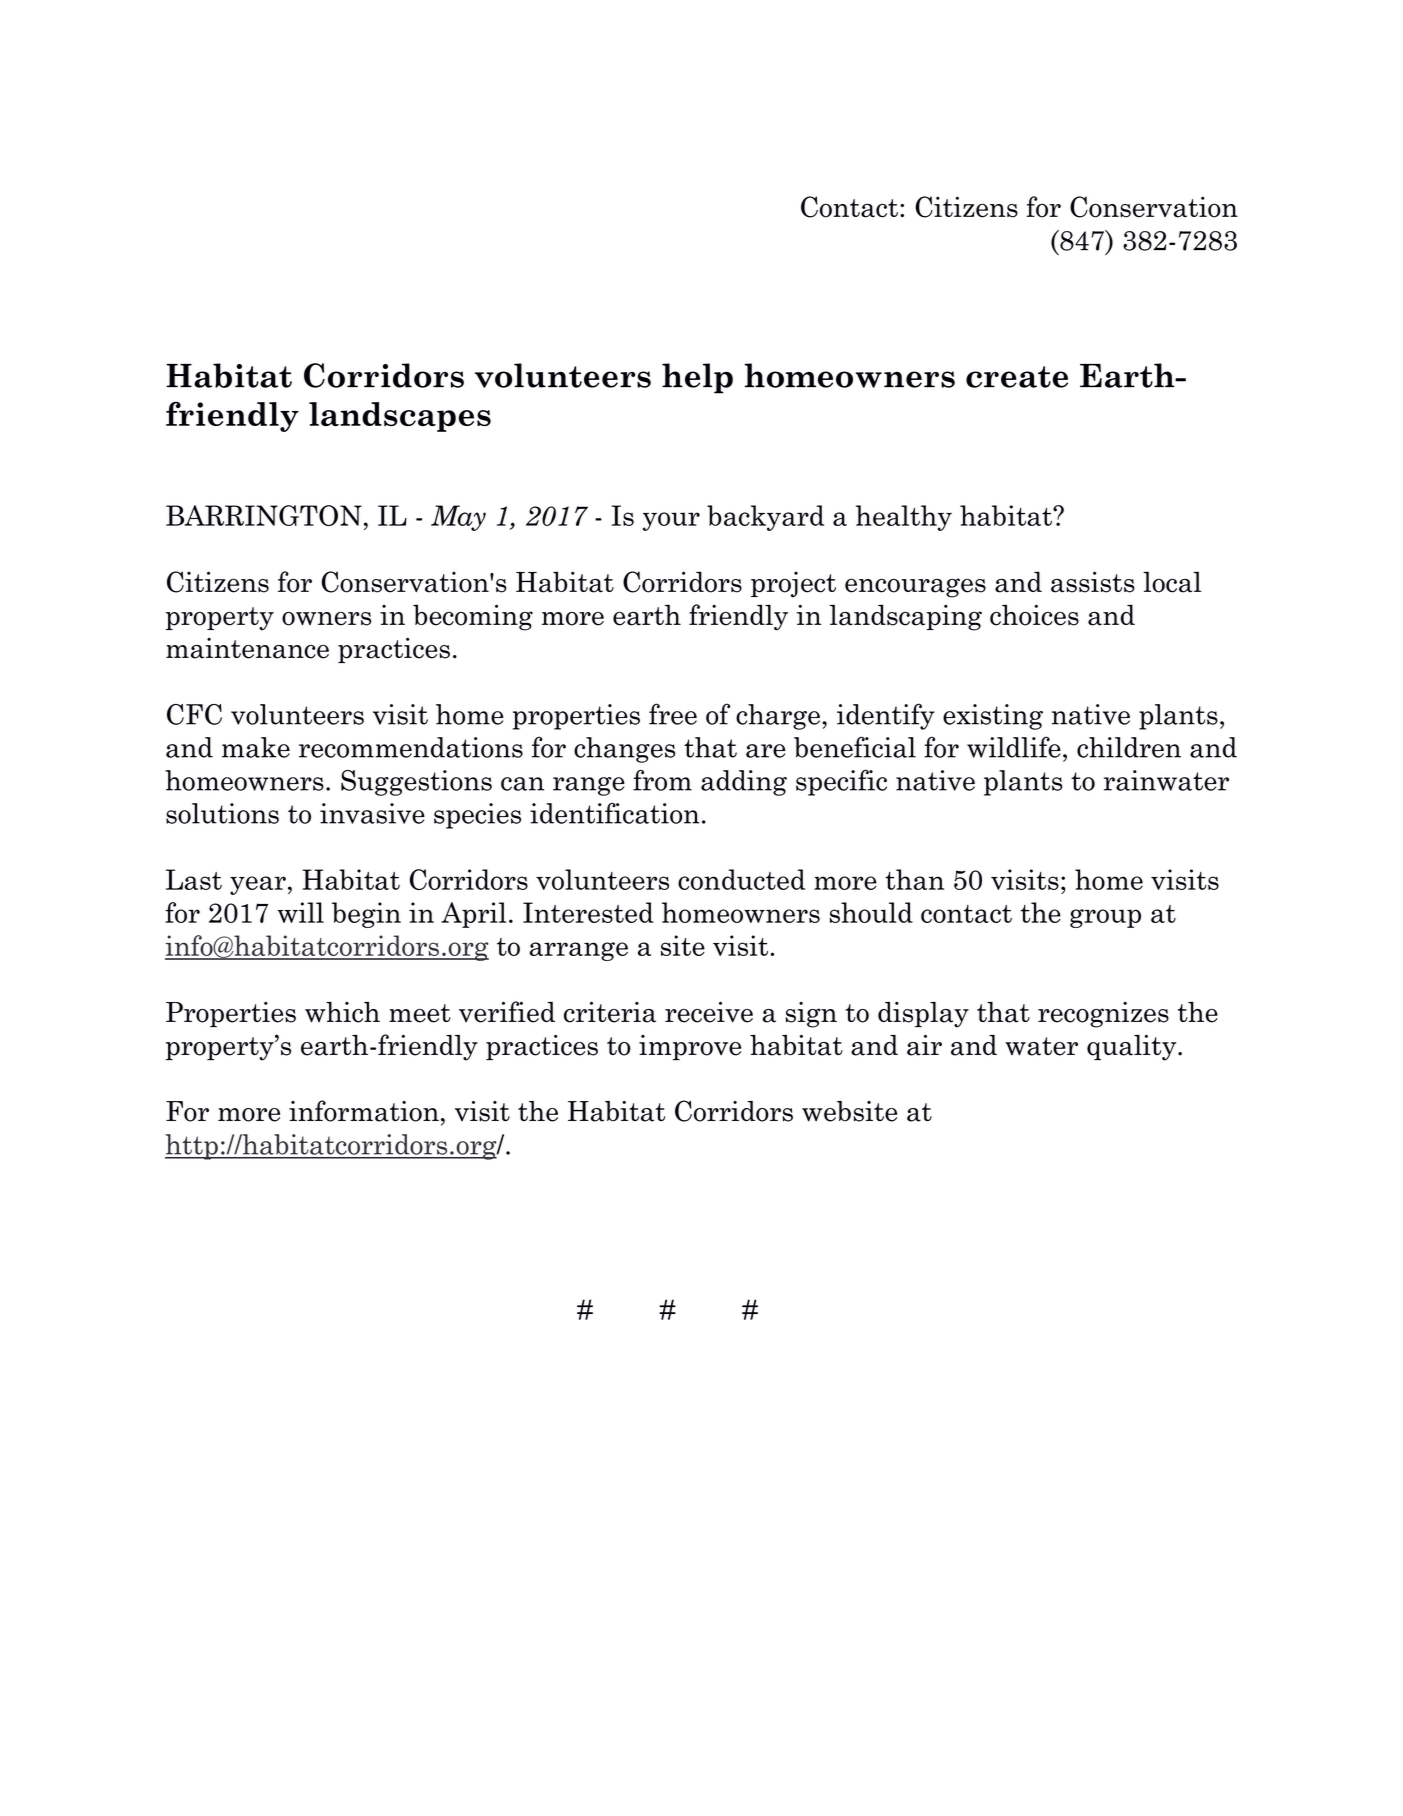 Image resolution: width=1403 pixels, height=1816 pixels. Describe the element at coordinates (709, 1012) in the screenshot. I see `receive` at that location.
